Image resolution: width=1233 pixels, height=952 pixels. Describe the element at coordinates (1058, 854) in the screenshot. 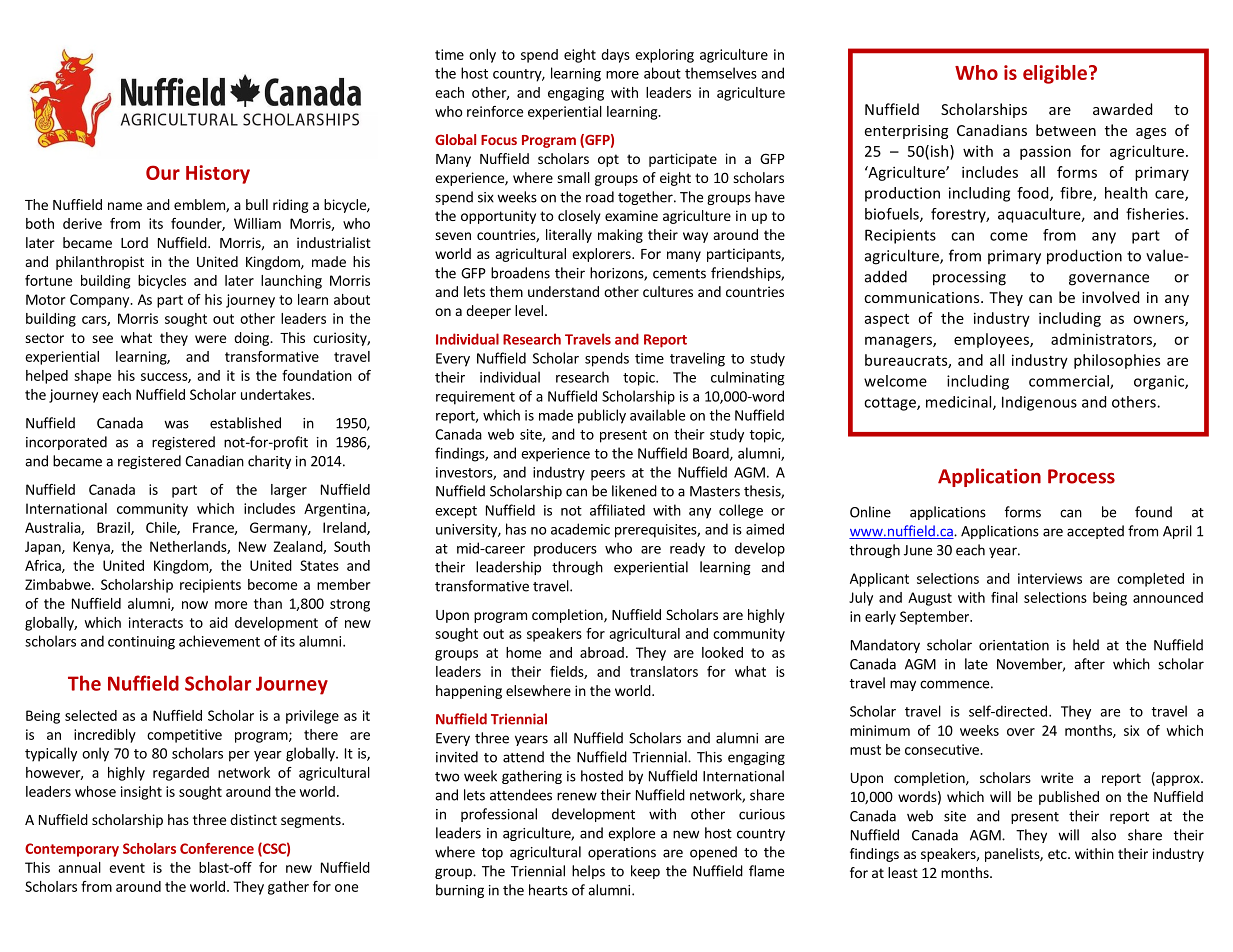

I see `etc` at that location.
